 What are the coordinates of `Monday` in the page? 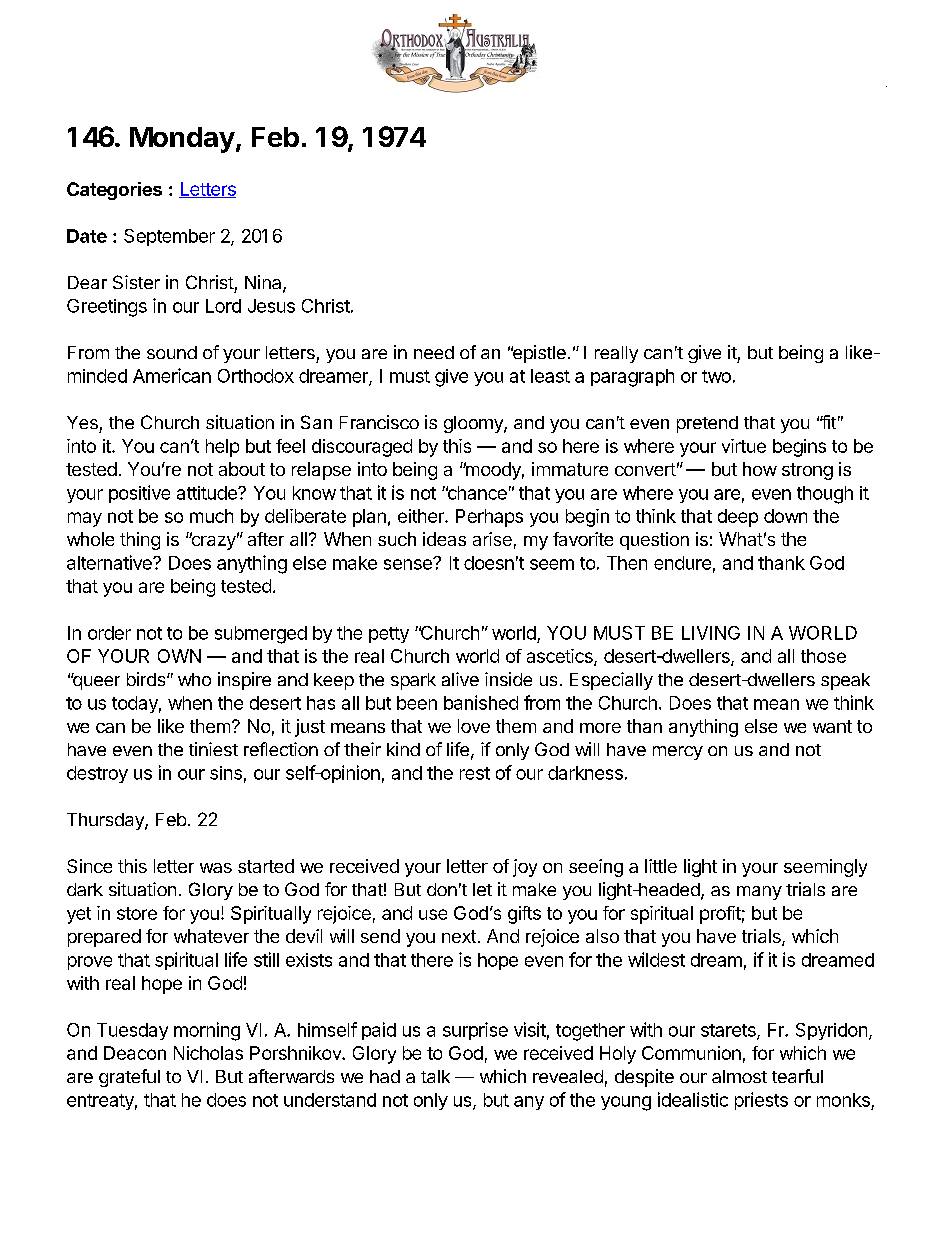 It's located at (182, 140).
